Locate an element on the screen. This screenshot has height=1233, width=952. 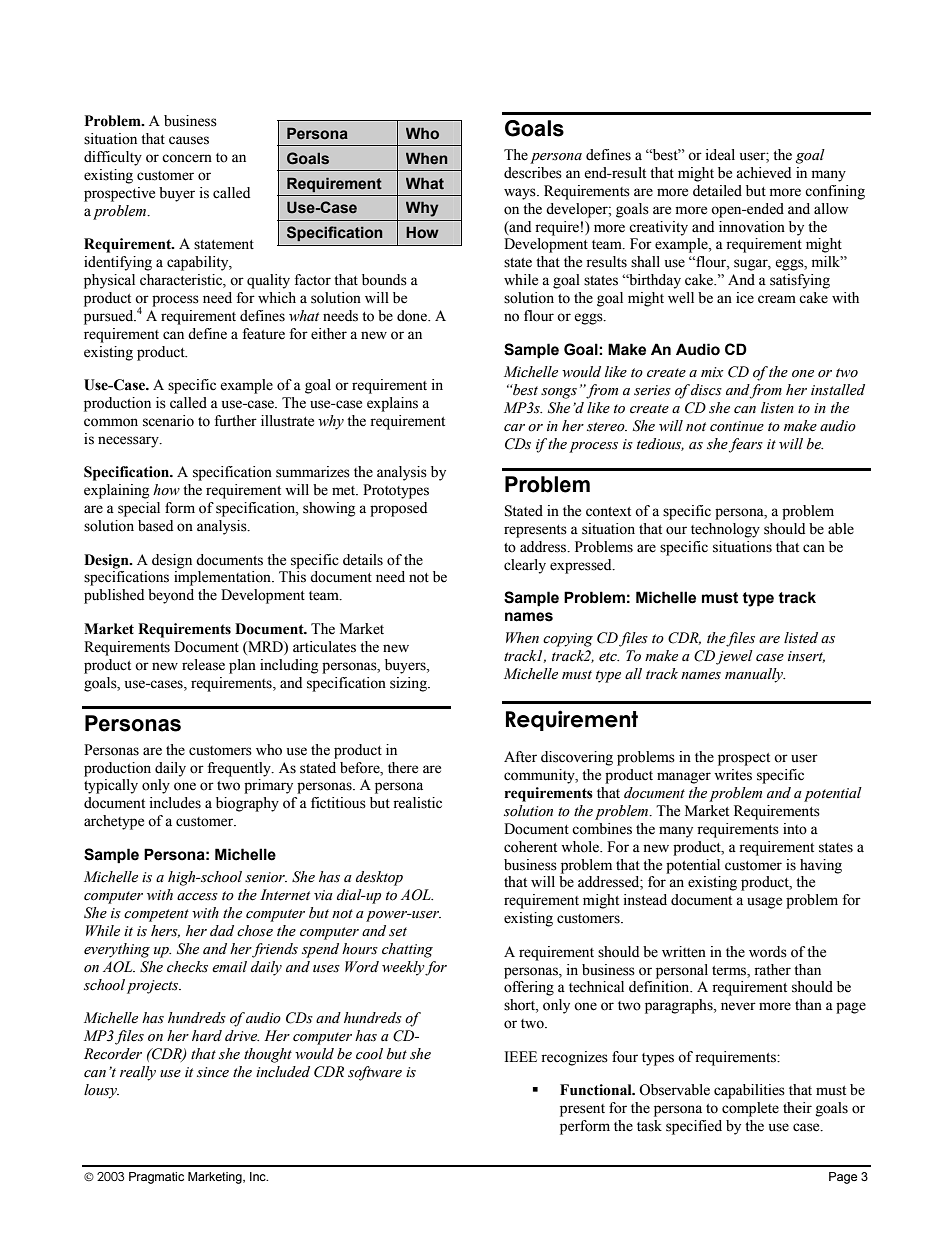
into is located at coordinates (795, 829).
